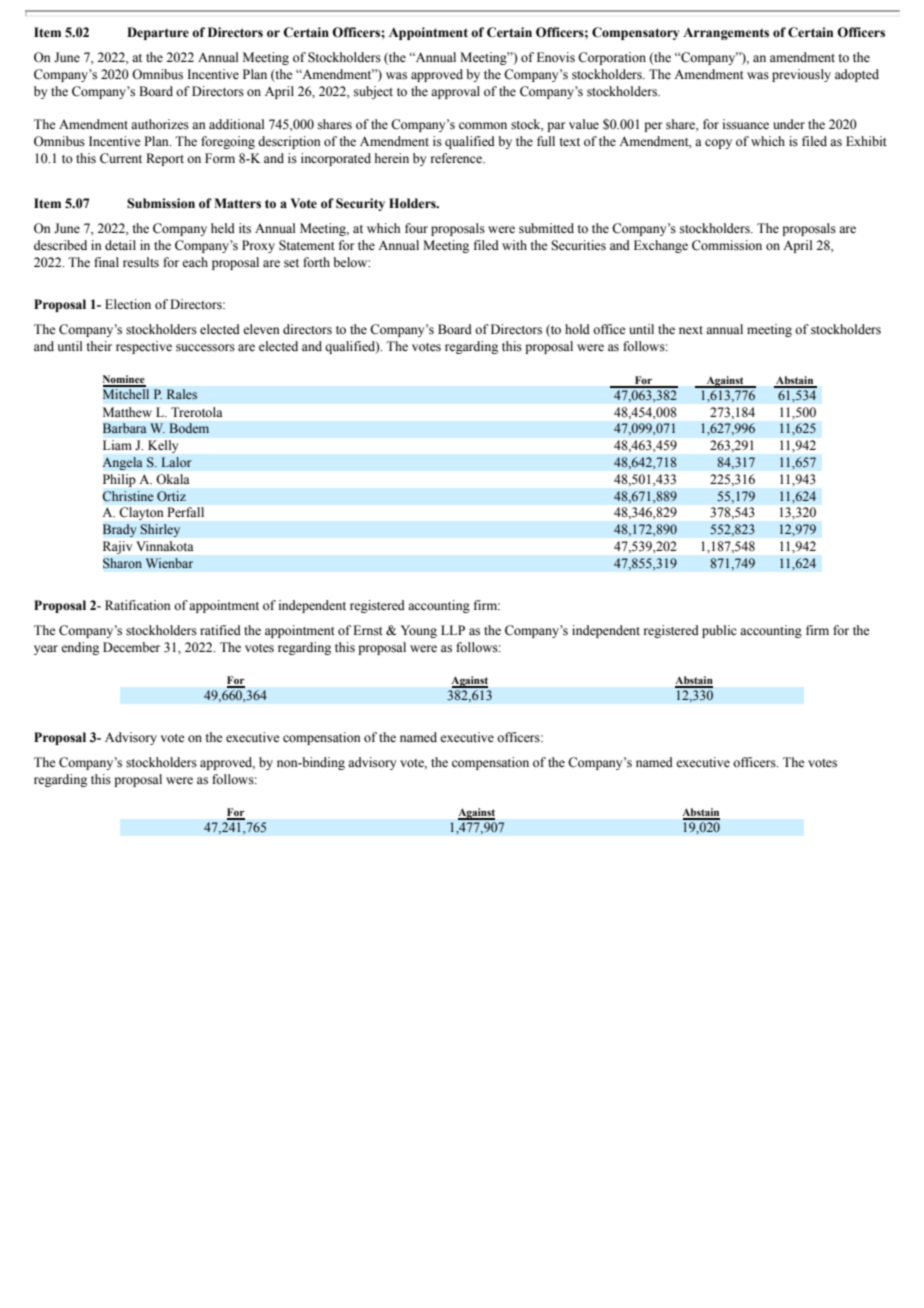  I want to click on respective, so click(144, 347).
